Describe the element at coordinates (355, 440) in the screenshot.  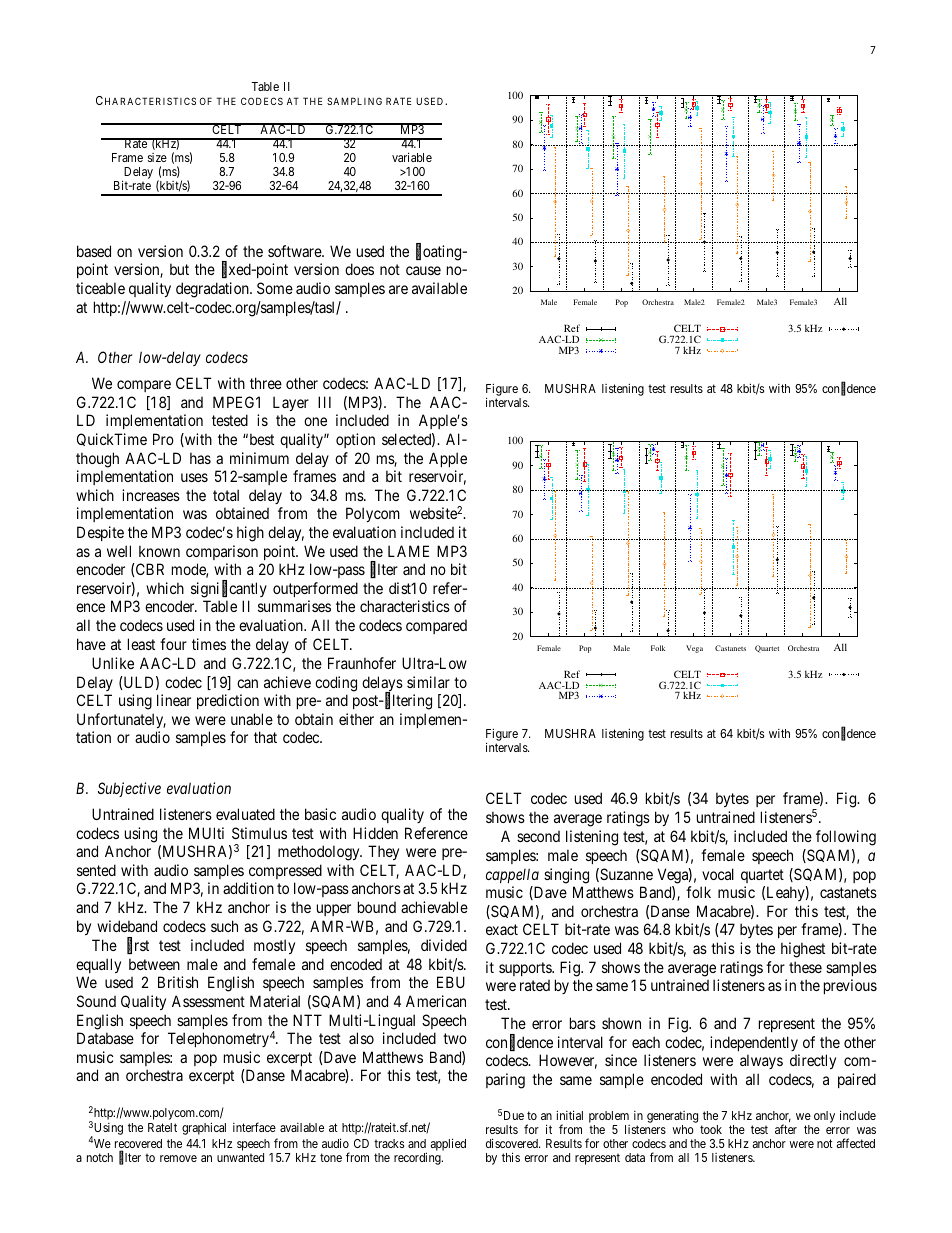
I see `option` at that location.
